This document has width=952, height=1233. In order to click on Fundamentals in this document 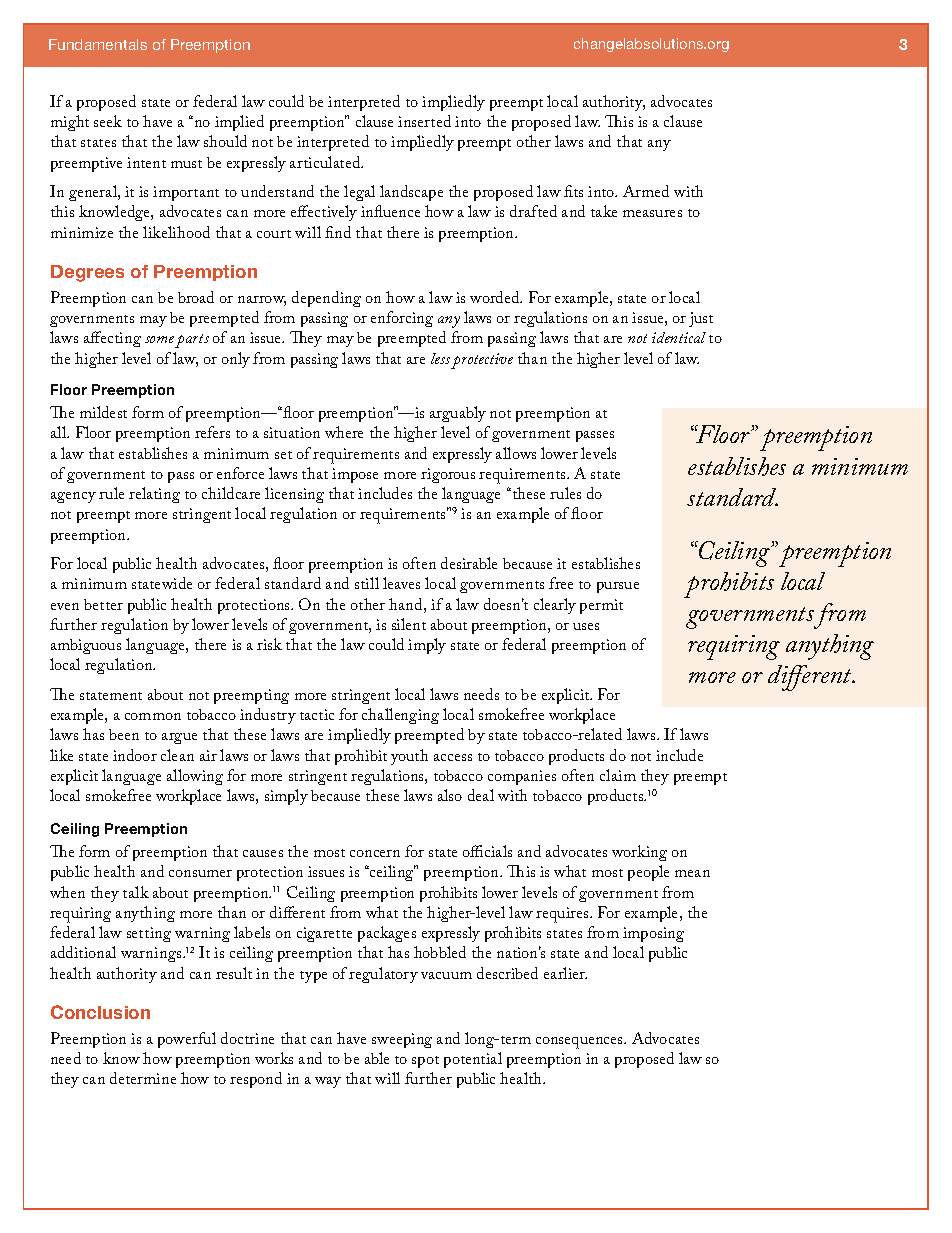, I will do `click(98, 44)`.
